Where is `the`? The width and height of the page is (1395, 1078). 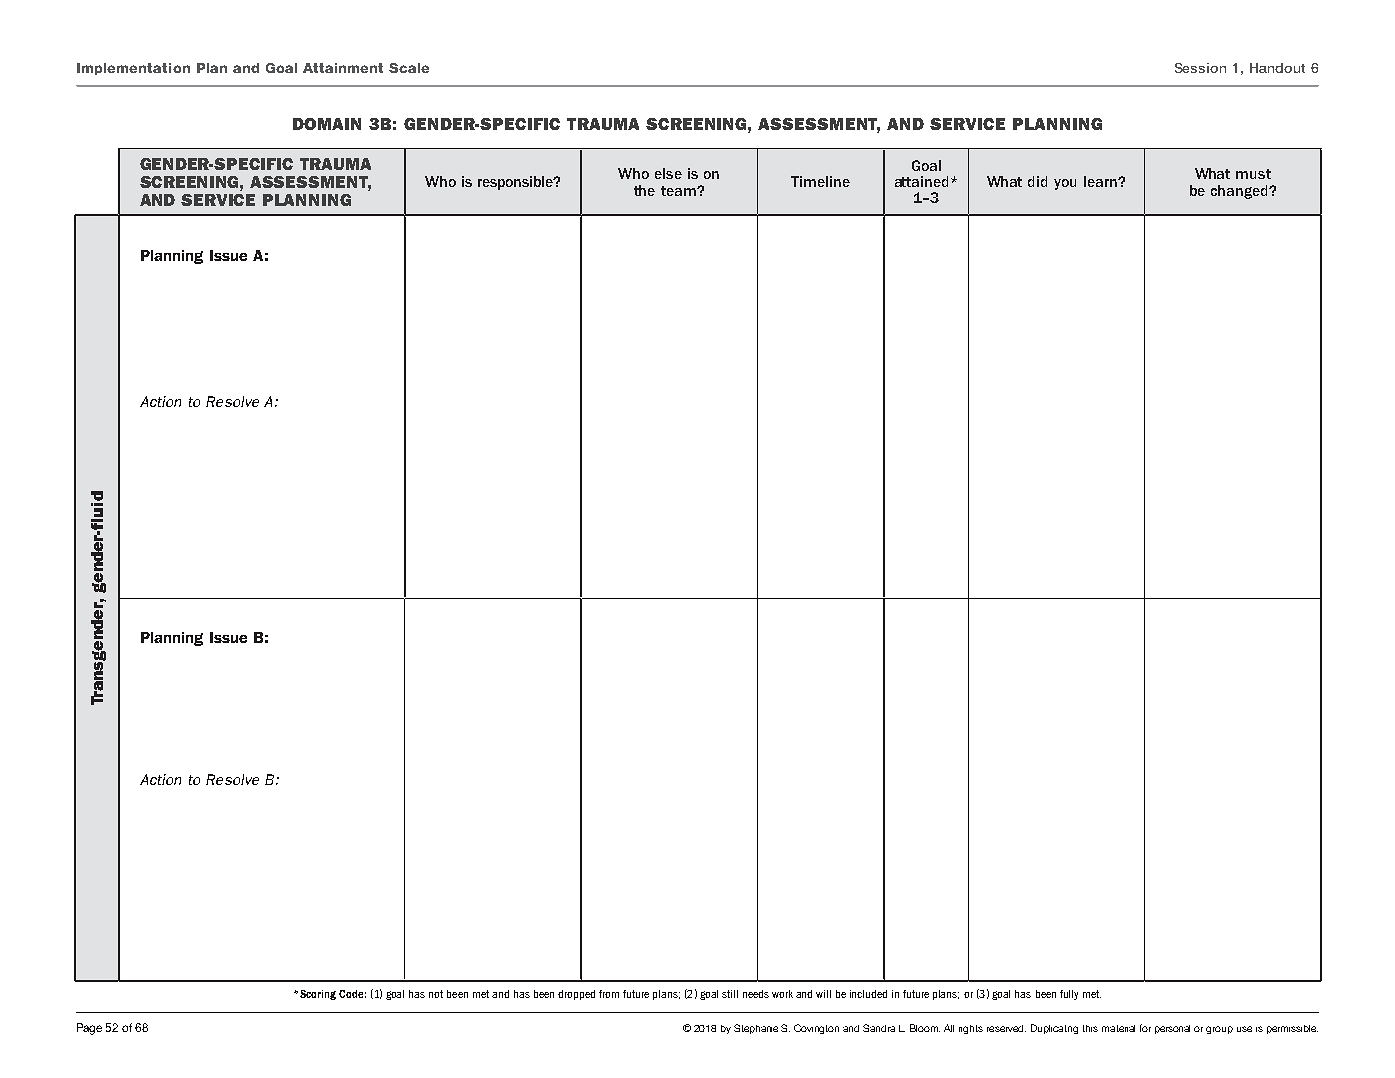
the is located at coordinates (644, 190).
